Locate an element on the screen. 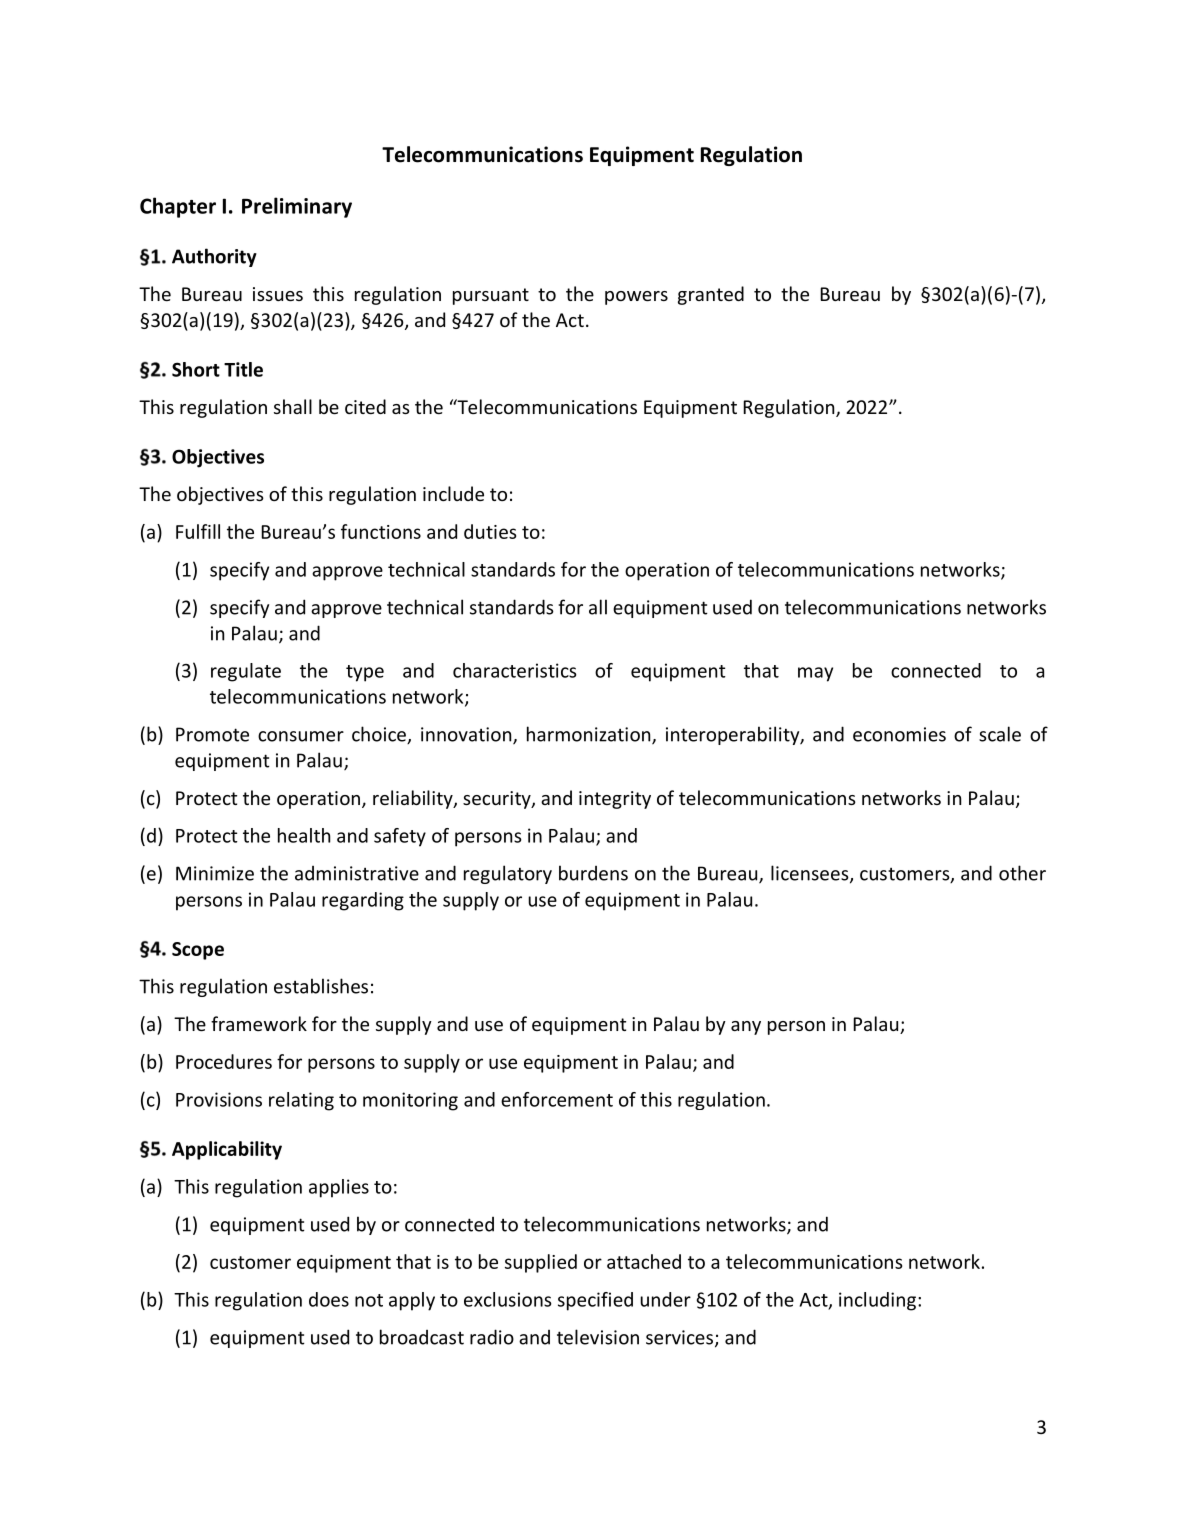 The width and height of the screenshot is (1186, 1535). any is located at coordinates (746, 1028).
